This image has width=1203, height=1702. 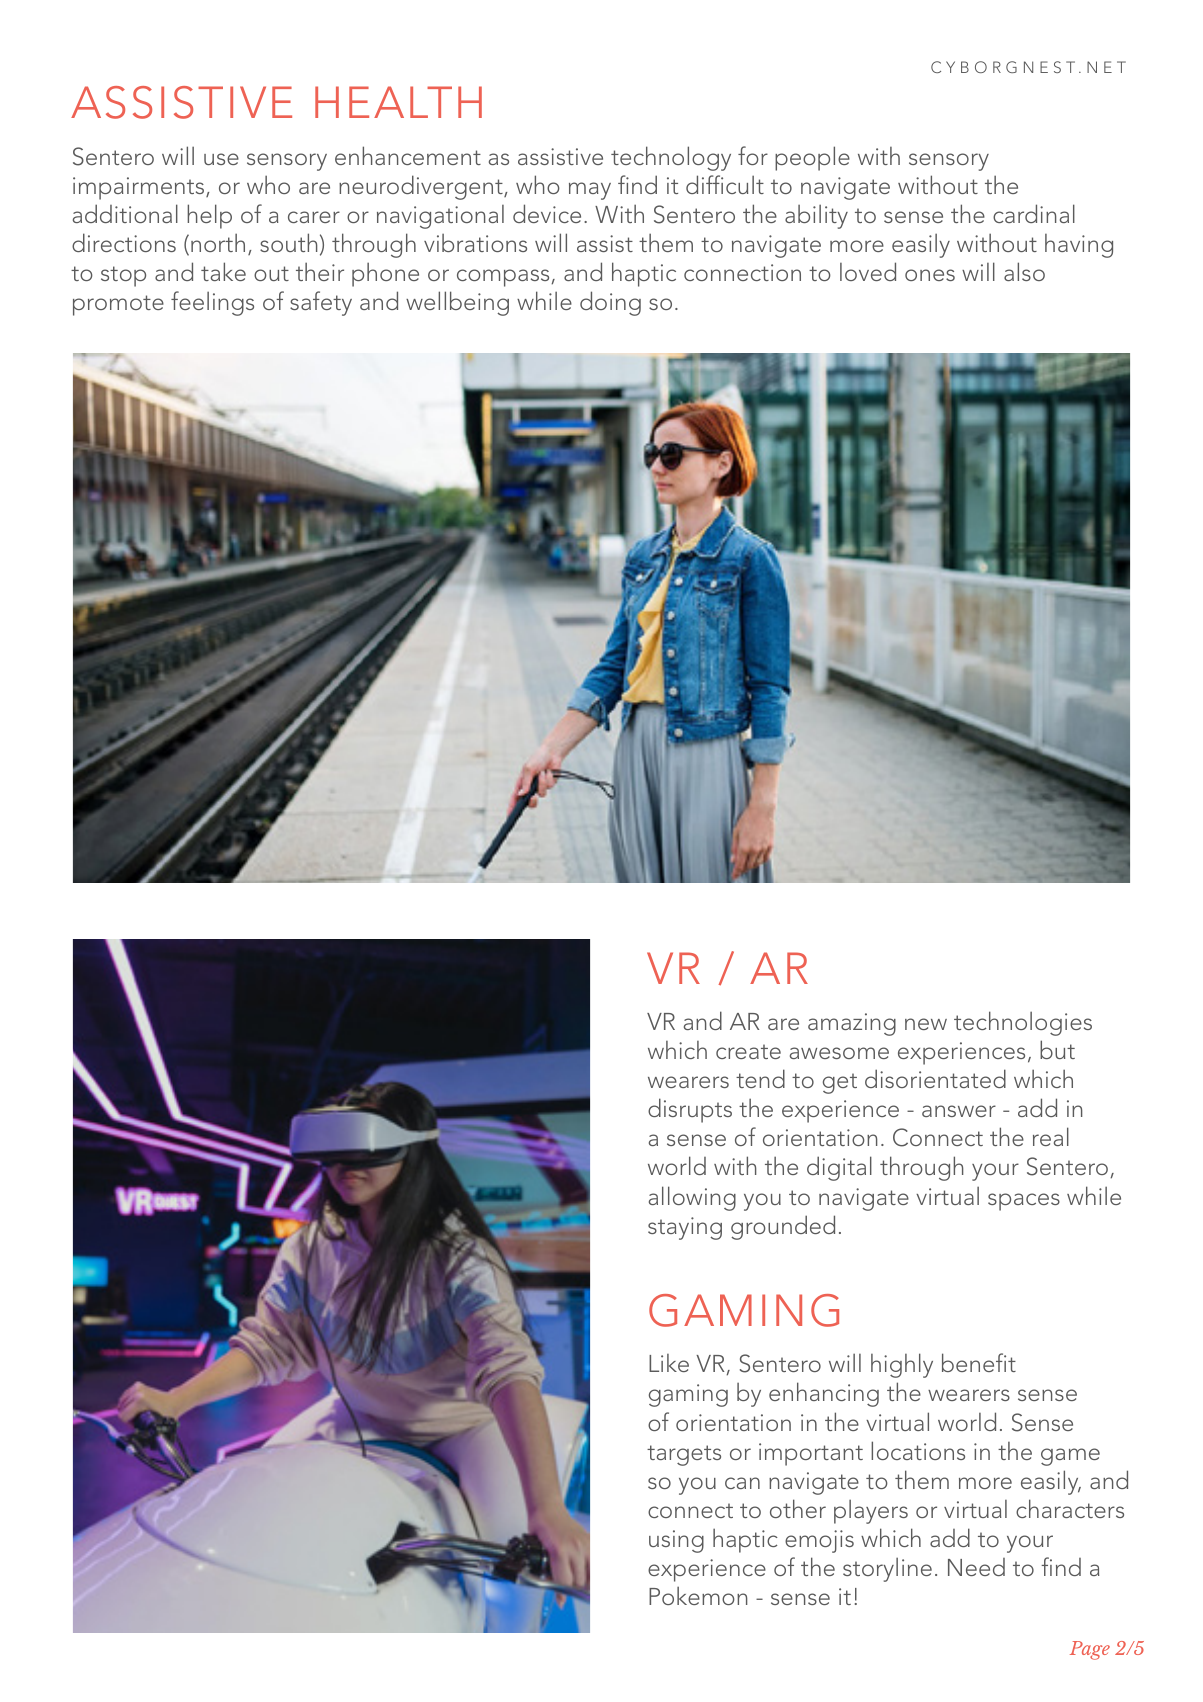 What do you see at coordinates (1023, 1023) in the image?
I see `technologies` at bounding box center [1023, 1023].
